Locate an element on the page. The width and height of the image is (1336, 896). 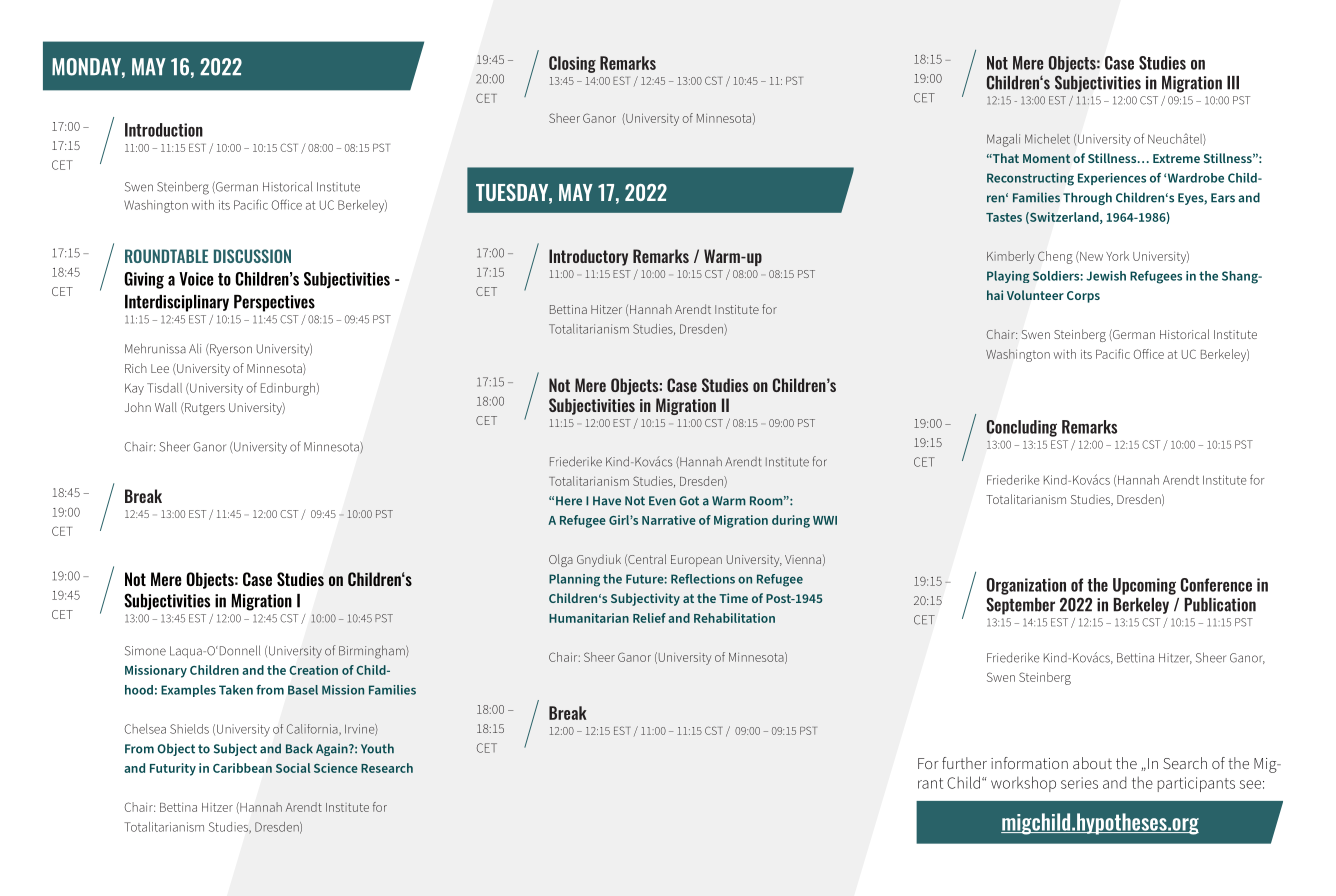
Rutgers is located at coordinates (204, 408).
